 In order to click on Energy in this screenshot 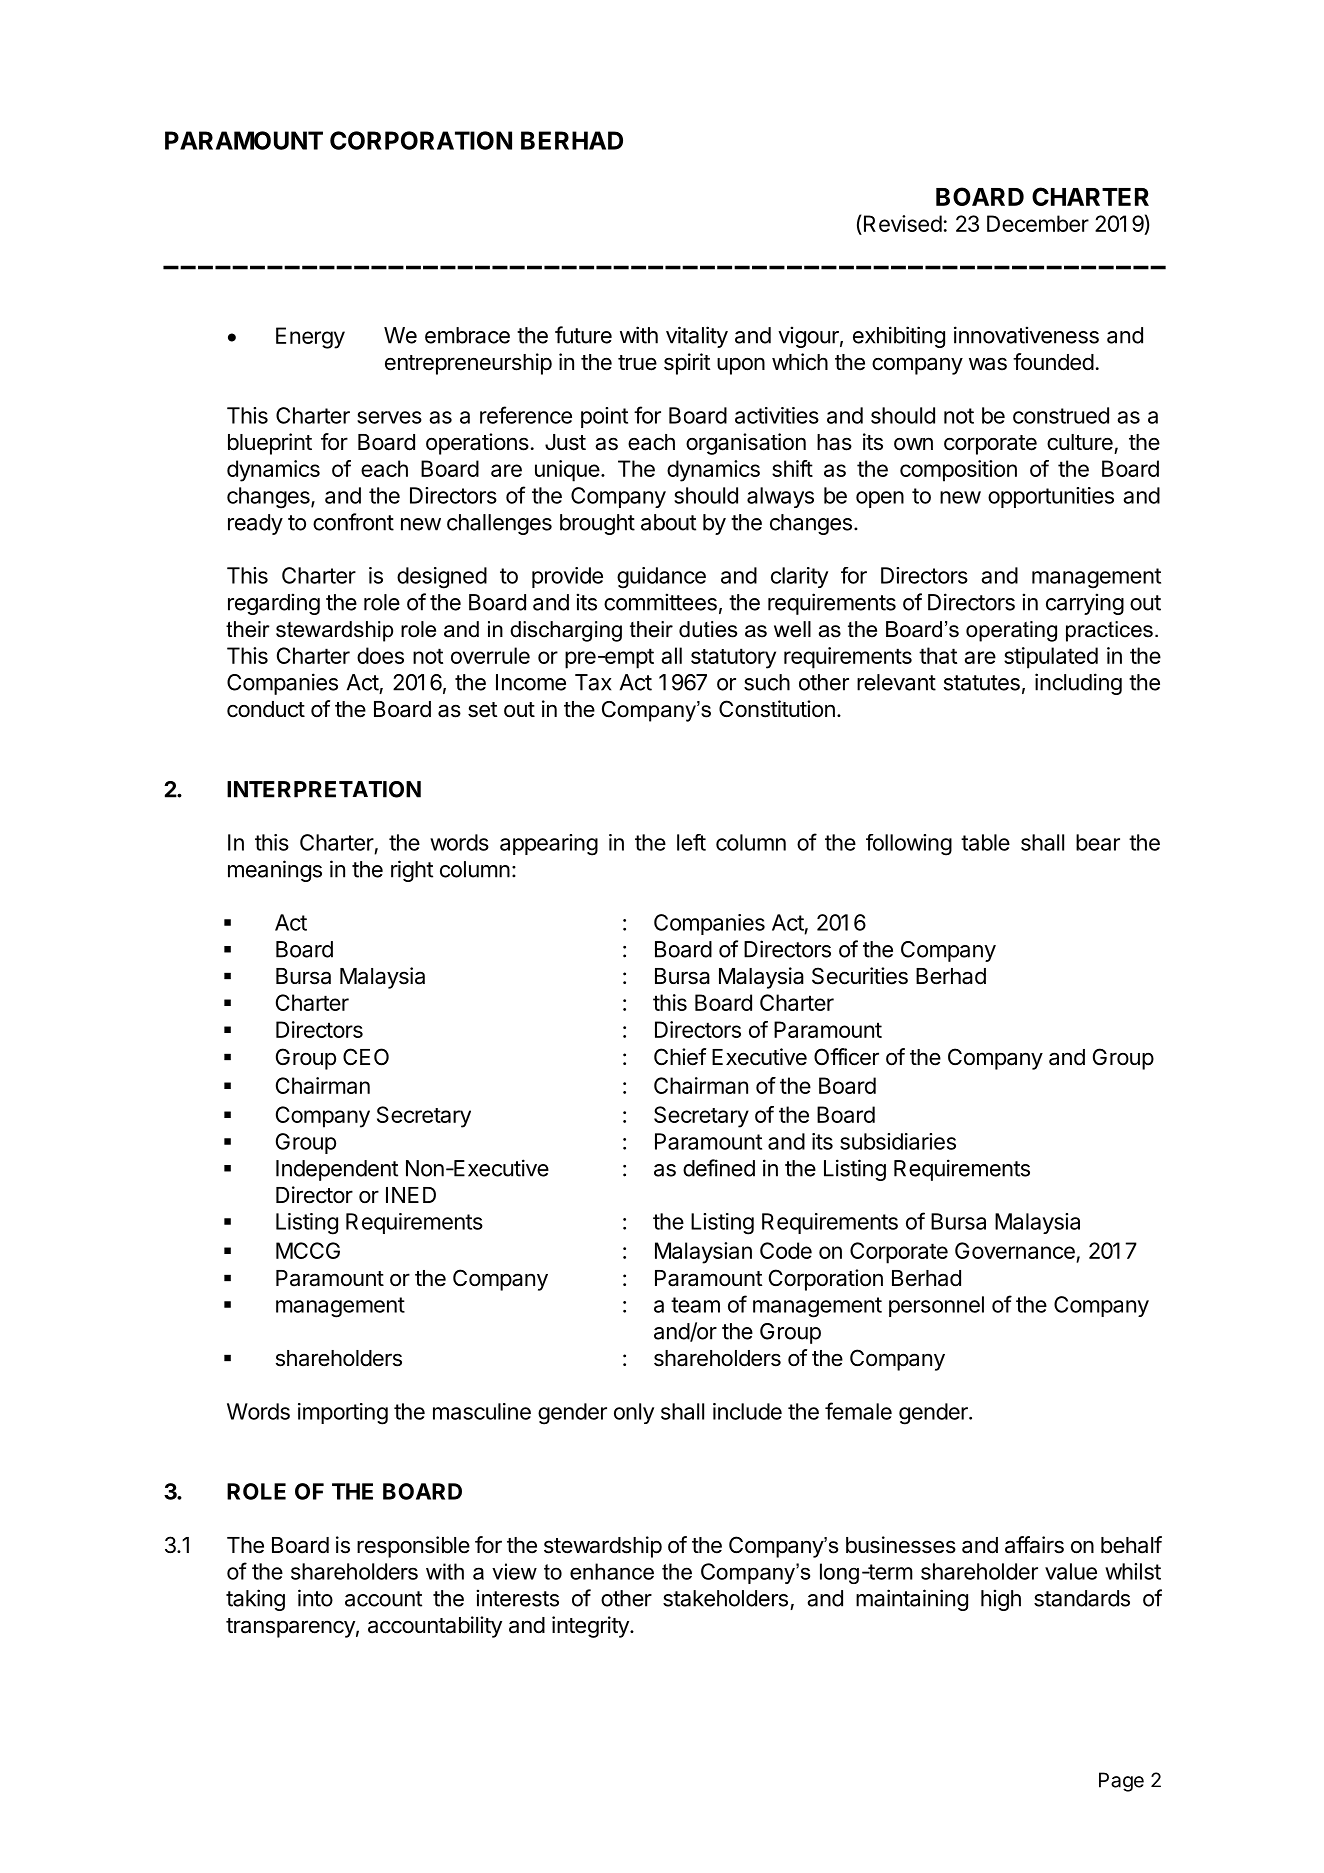, I will do `click(310, 338)`.
